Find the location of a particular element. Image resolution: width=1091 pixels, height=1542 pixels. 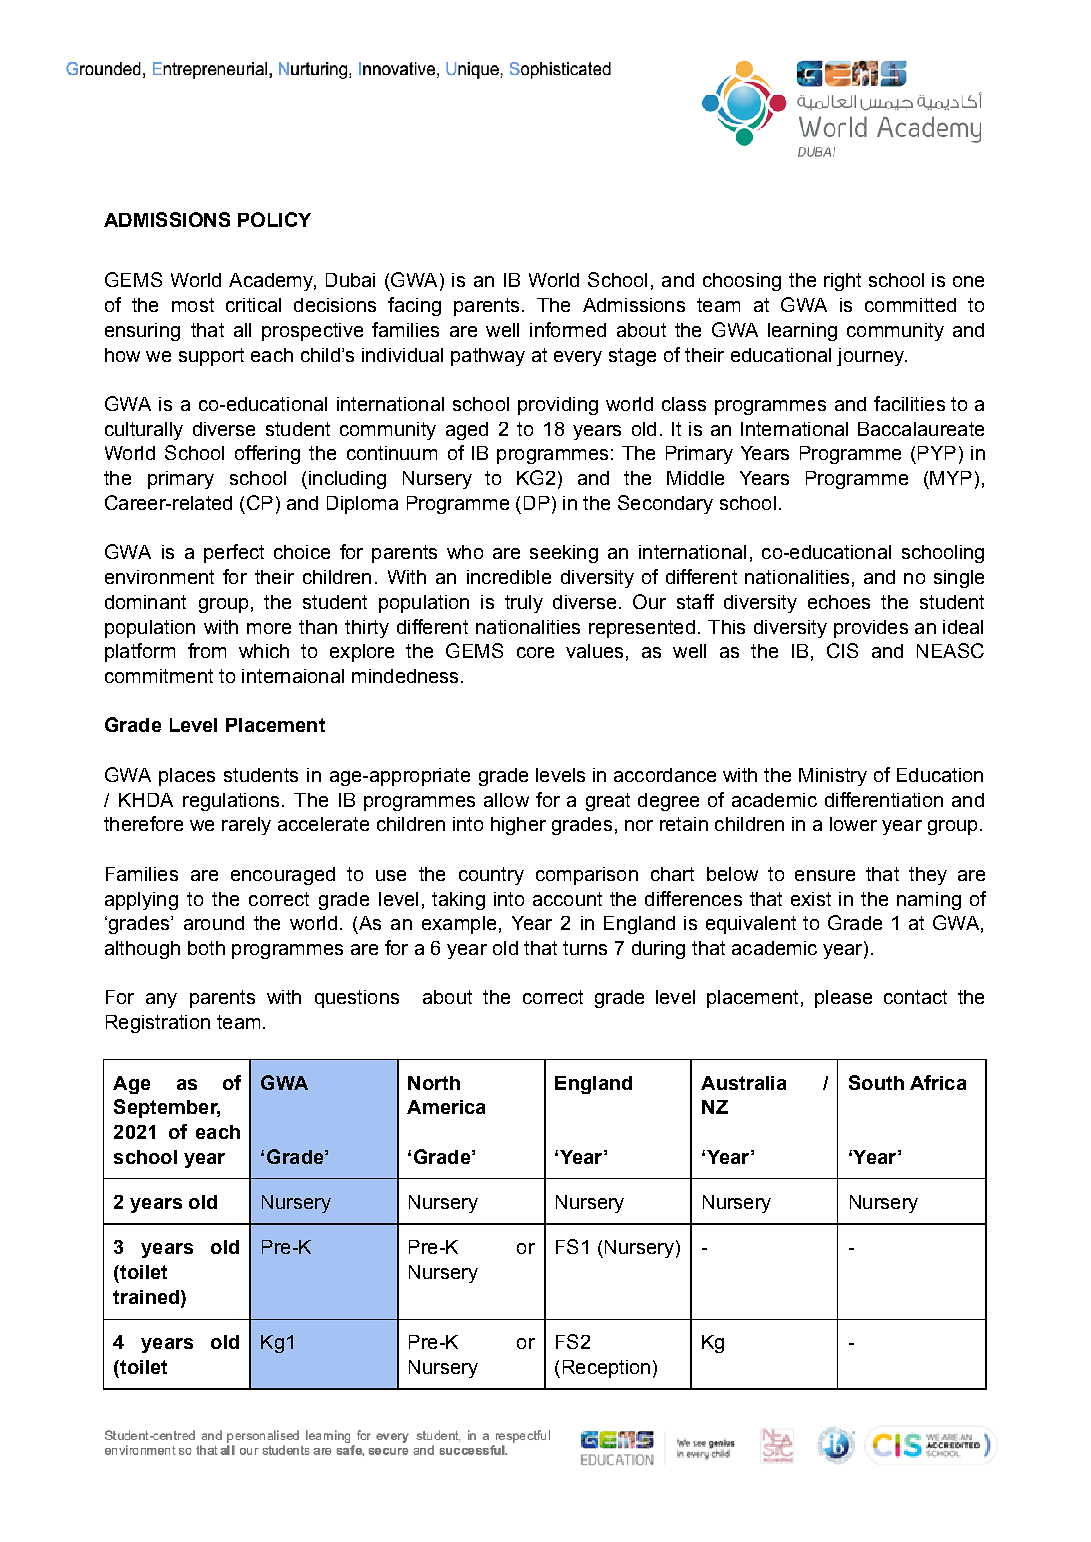

right is located at coordinates (842, 282).
